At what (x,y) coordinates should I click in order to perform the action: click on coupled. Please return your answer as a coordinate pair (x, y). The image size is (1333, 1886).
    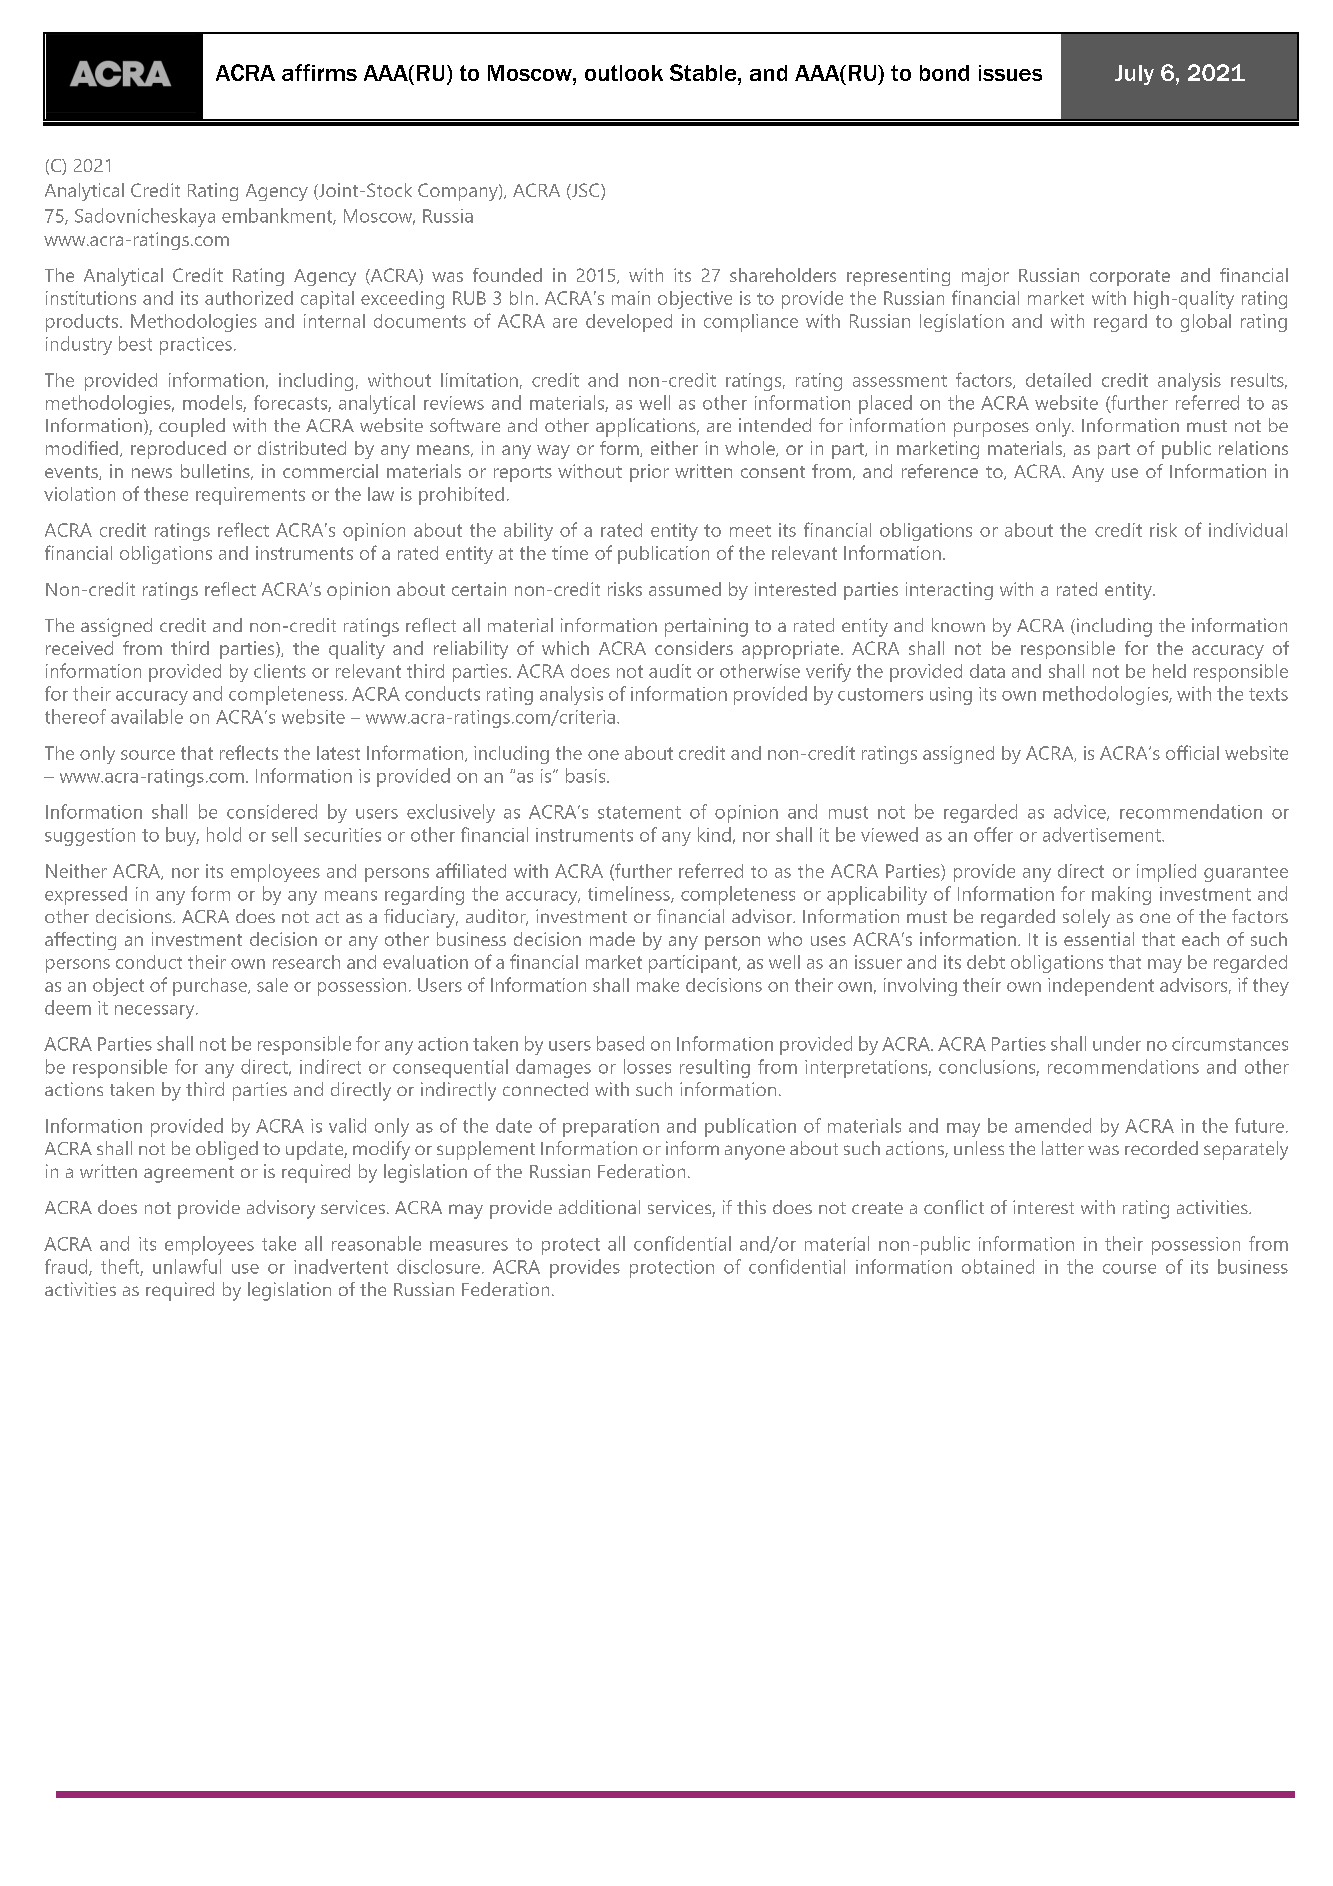
    Looking at the image, I should click on (192, 427).
